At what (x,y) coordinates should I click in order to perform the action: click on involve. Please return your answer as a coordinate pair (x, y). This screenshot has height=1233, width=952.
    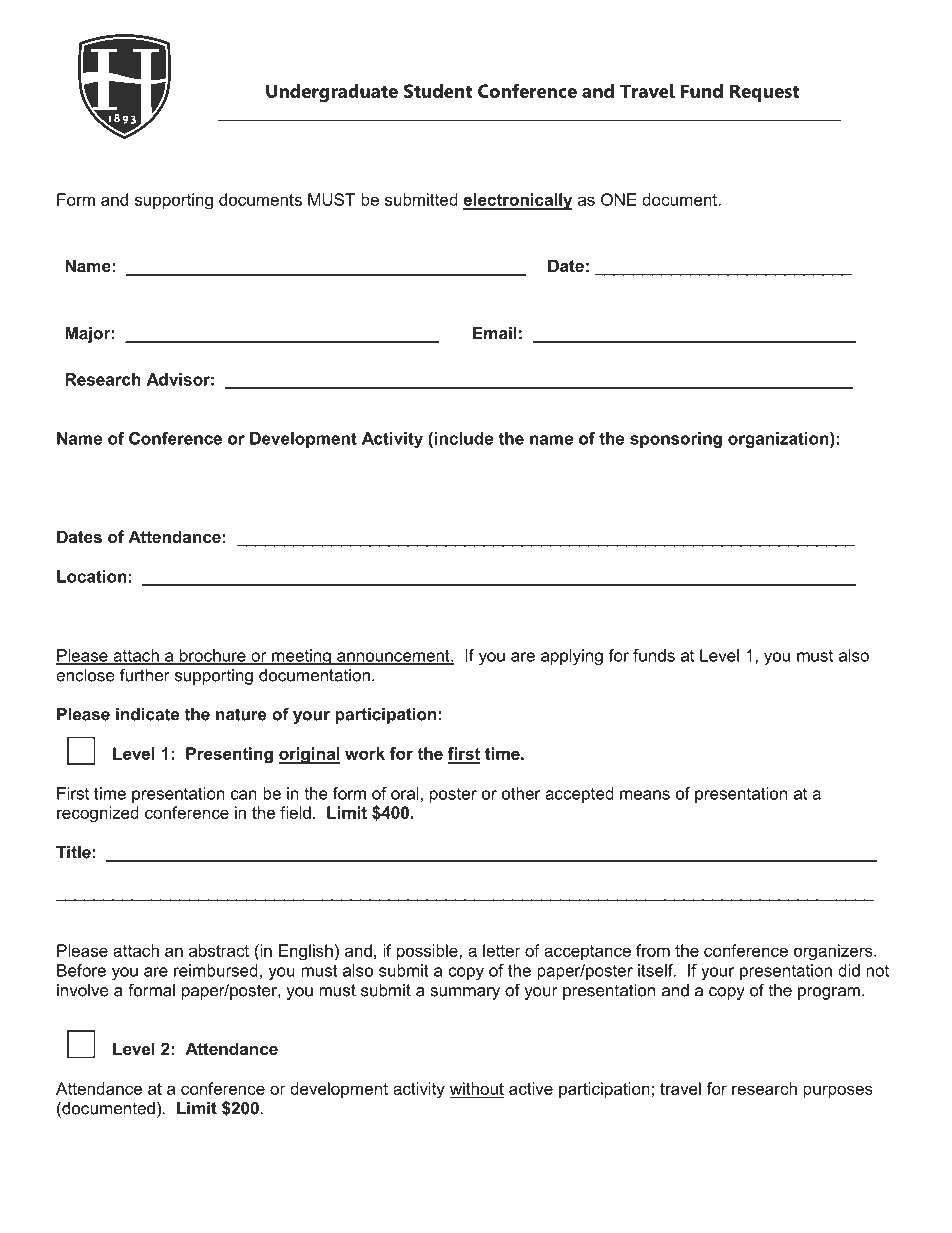
    Looking at the image, I should click on (83, 990).
